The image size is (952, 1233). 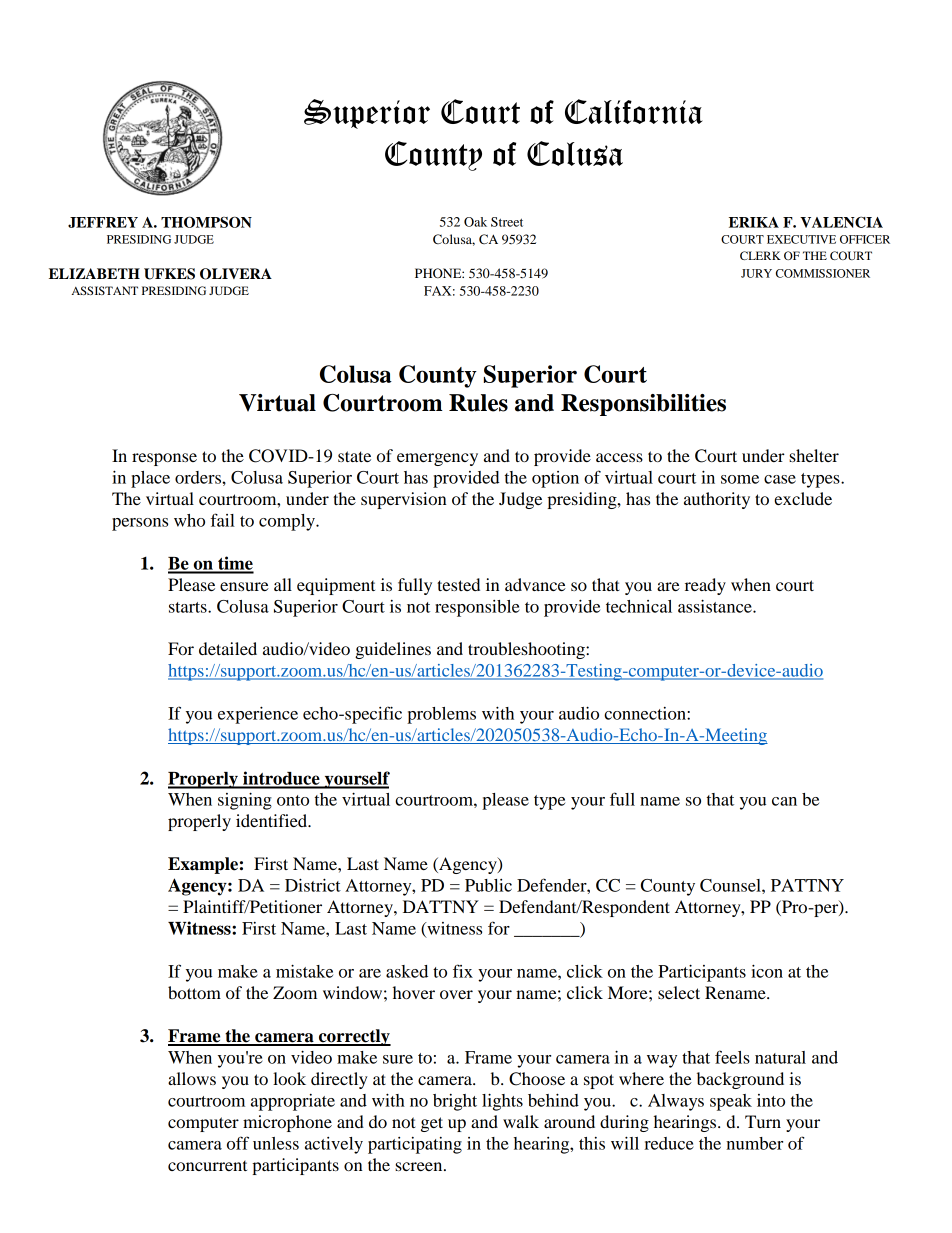 What do you see at coordinates (228, 648) in the screenshot?
I see `detailed` at bounding box center [228, 648].
